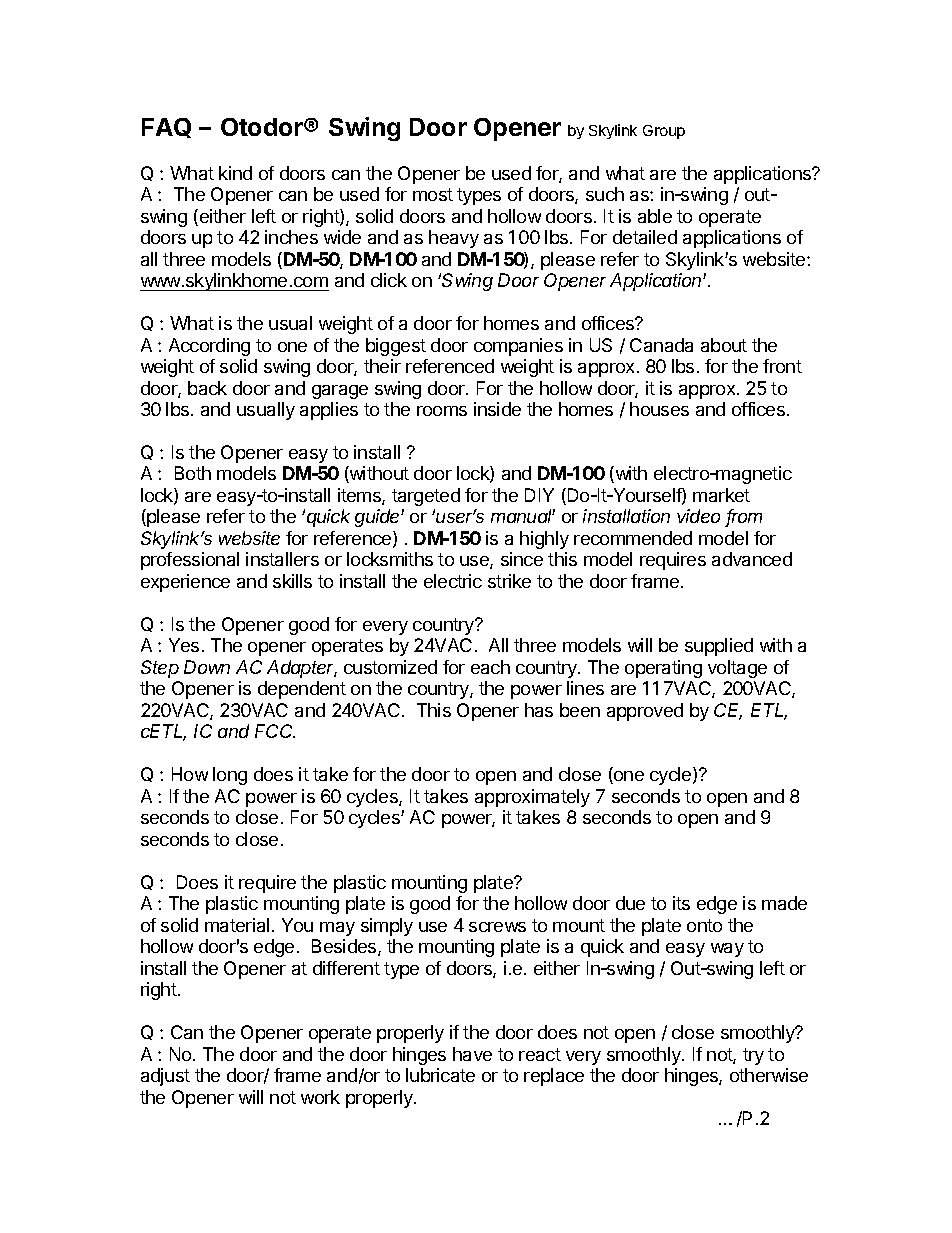  Describe the element at coordinates (769, 1075) in the screenshot. I see `otherwise` at that location.
